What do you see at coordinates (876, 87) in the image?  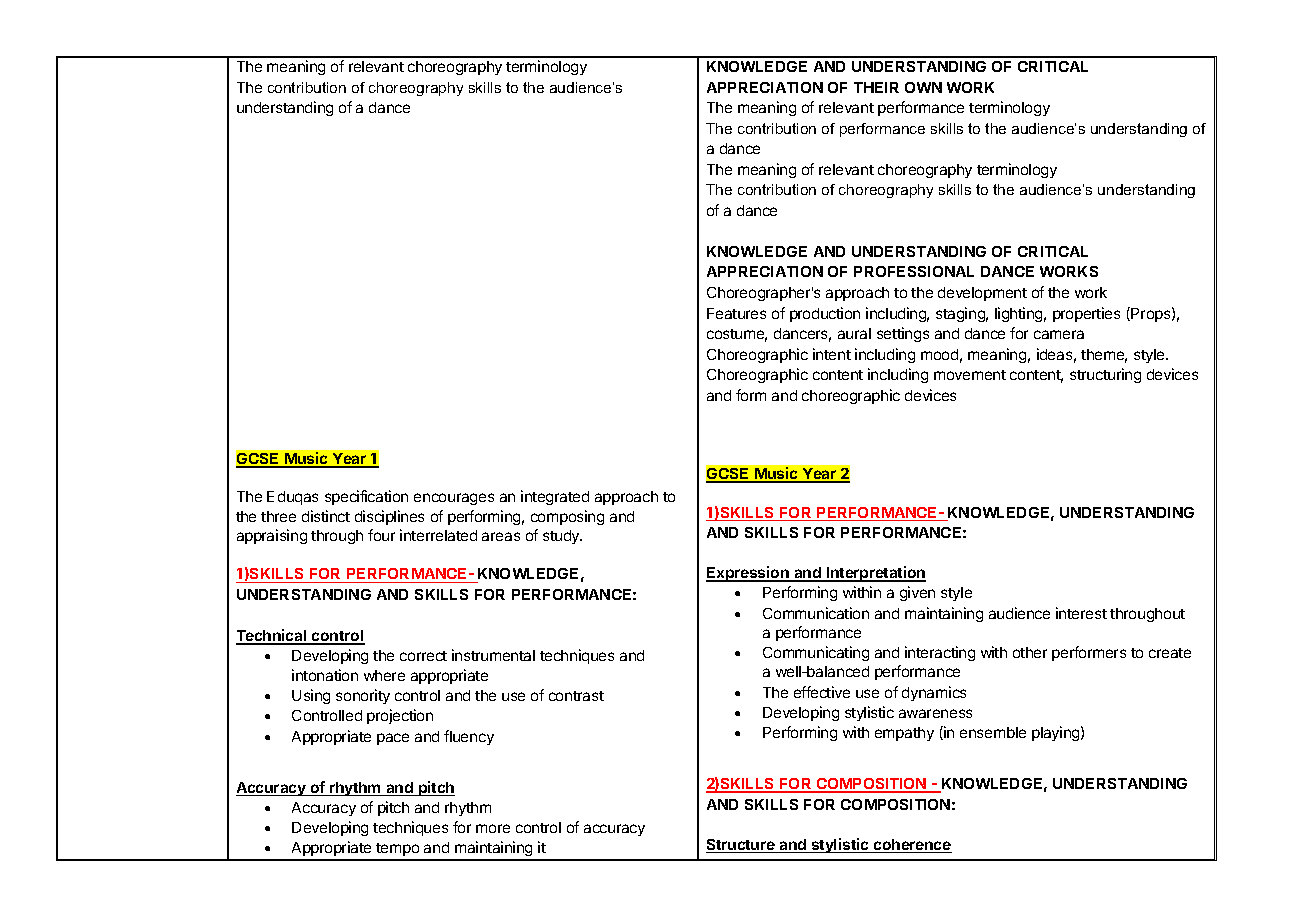 I see `THEIR` at bounding box center [876, 87].
